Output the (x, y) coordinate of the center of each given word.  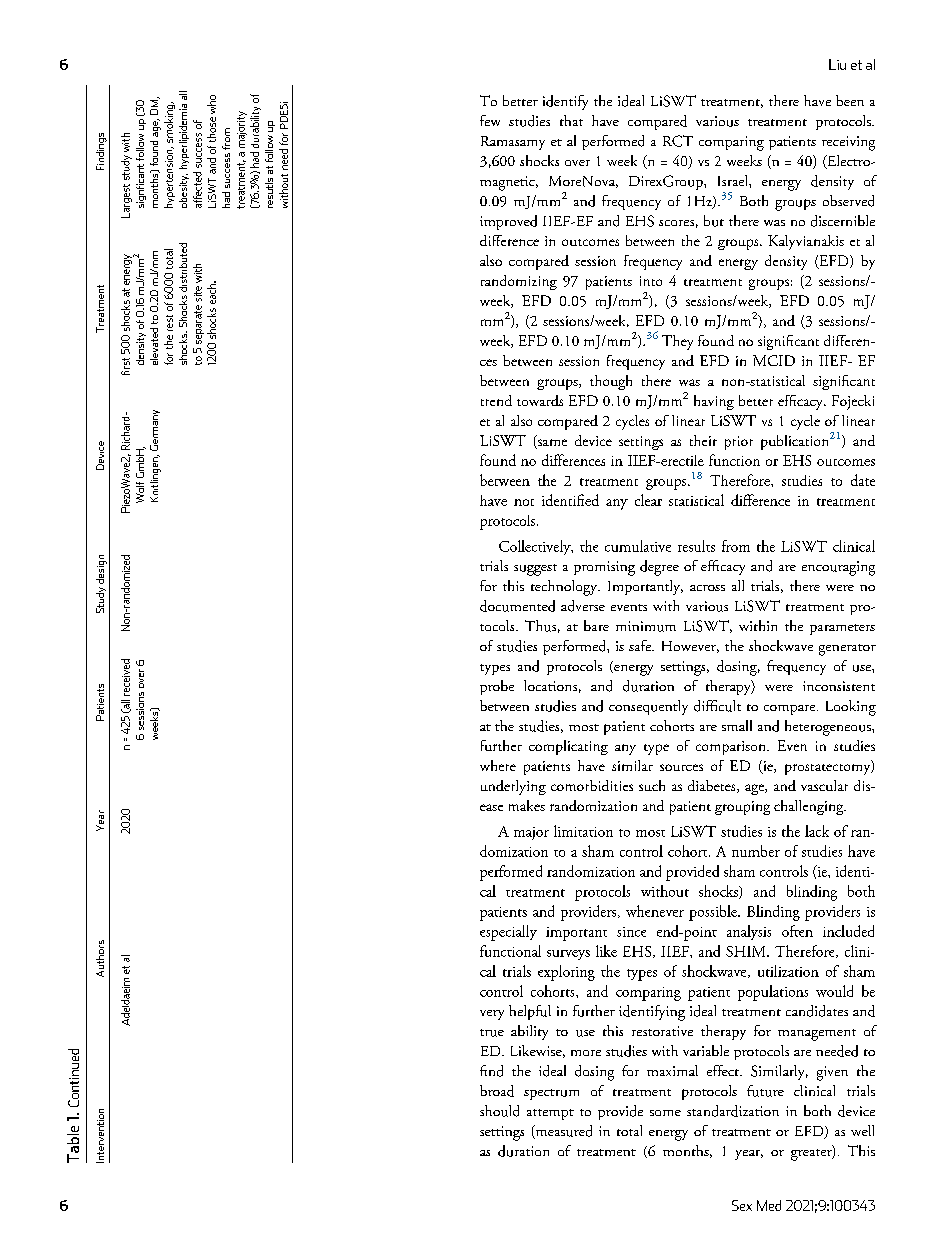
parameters (842, 629)
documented (517, 606)
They (677, 342)
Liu (837, 64)
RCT (678, 141)
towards (540, 400)
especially (508, 933)
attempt (550, 1114)
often (797, 931)
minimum (646, 626)
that (571, 120)
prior (739, 443)
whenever (655, 911)
